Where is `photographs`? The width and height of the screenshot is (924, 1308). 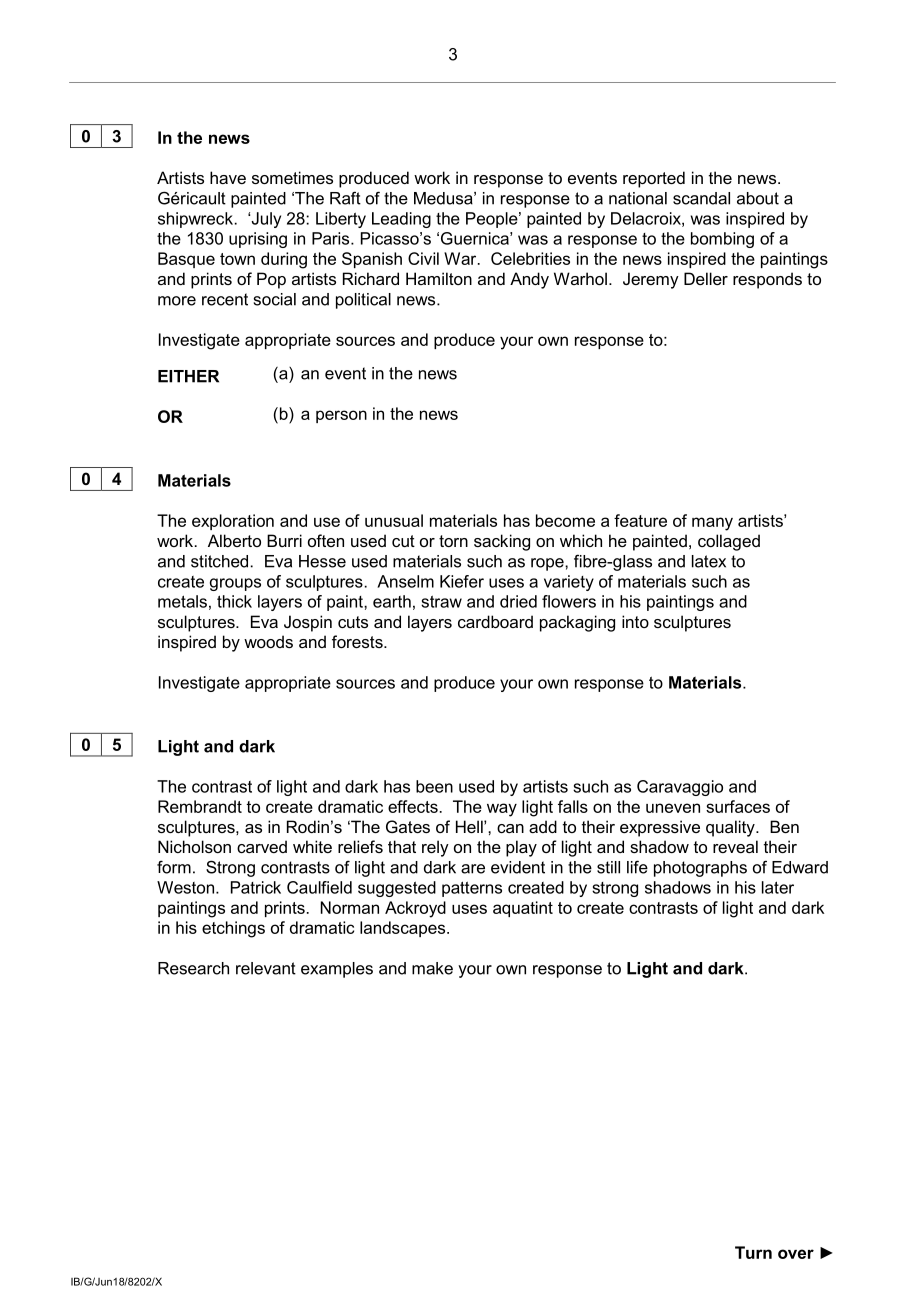
photographs is located at coordinates (700, 869).
